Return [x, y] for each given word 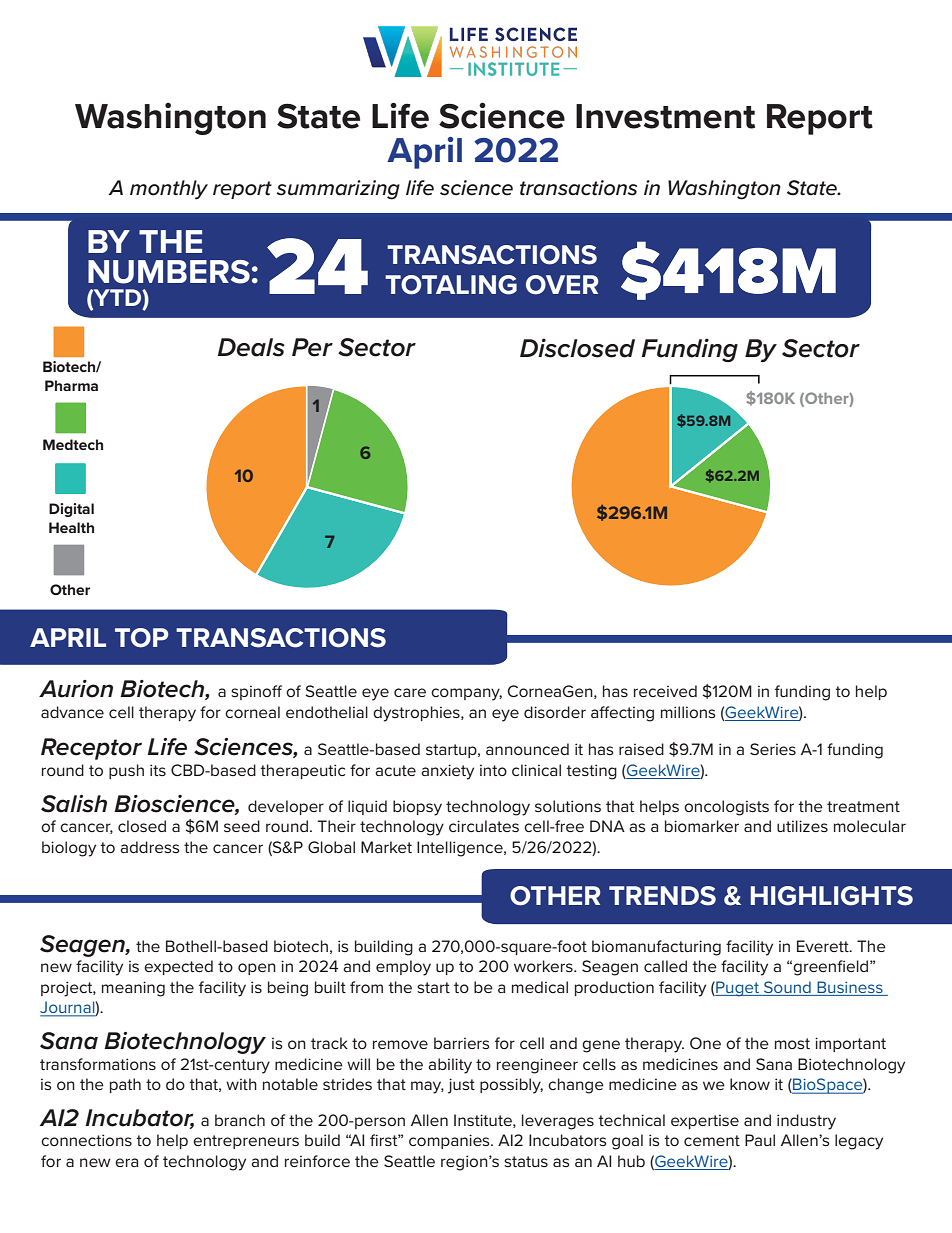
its [158, 770]
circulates [484, 826]
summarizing [338, 190]
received [665, 691]
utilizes [802, 826]
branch [240, 1120]
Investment [665, 116]
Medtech [73, 444]
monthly [169, 190]
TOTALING [451, 285]
